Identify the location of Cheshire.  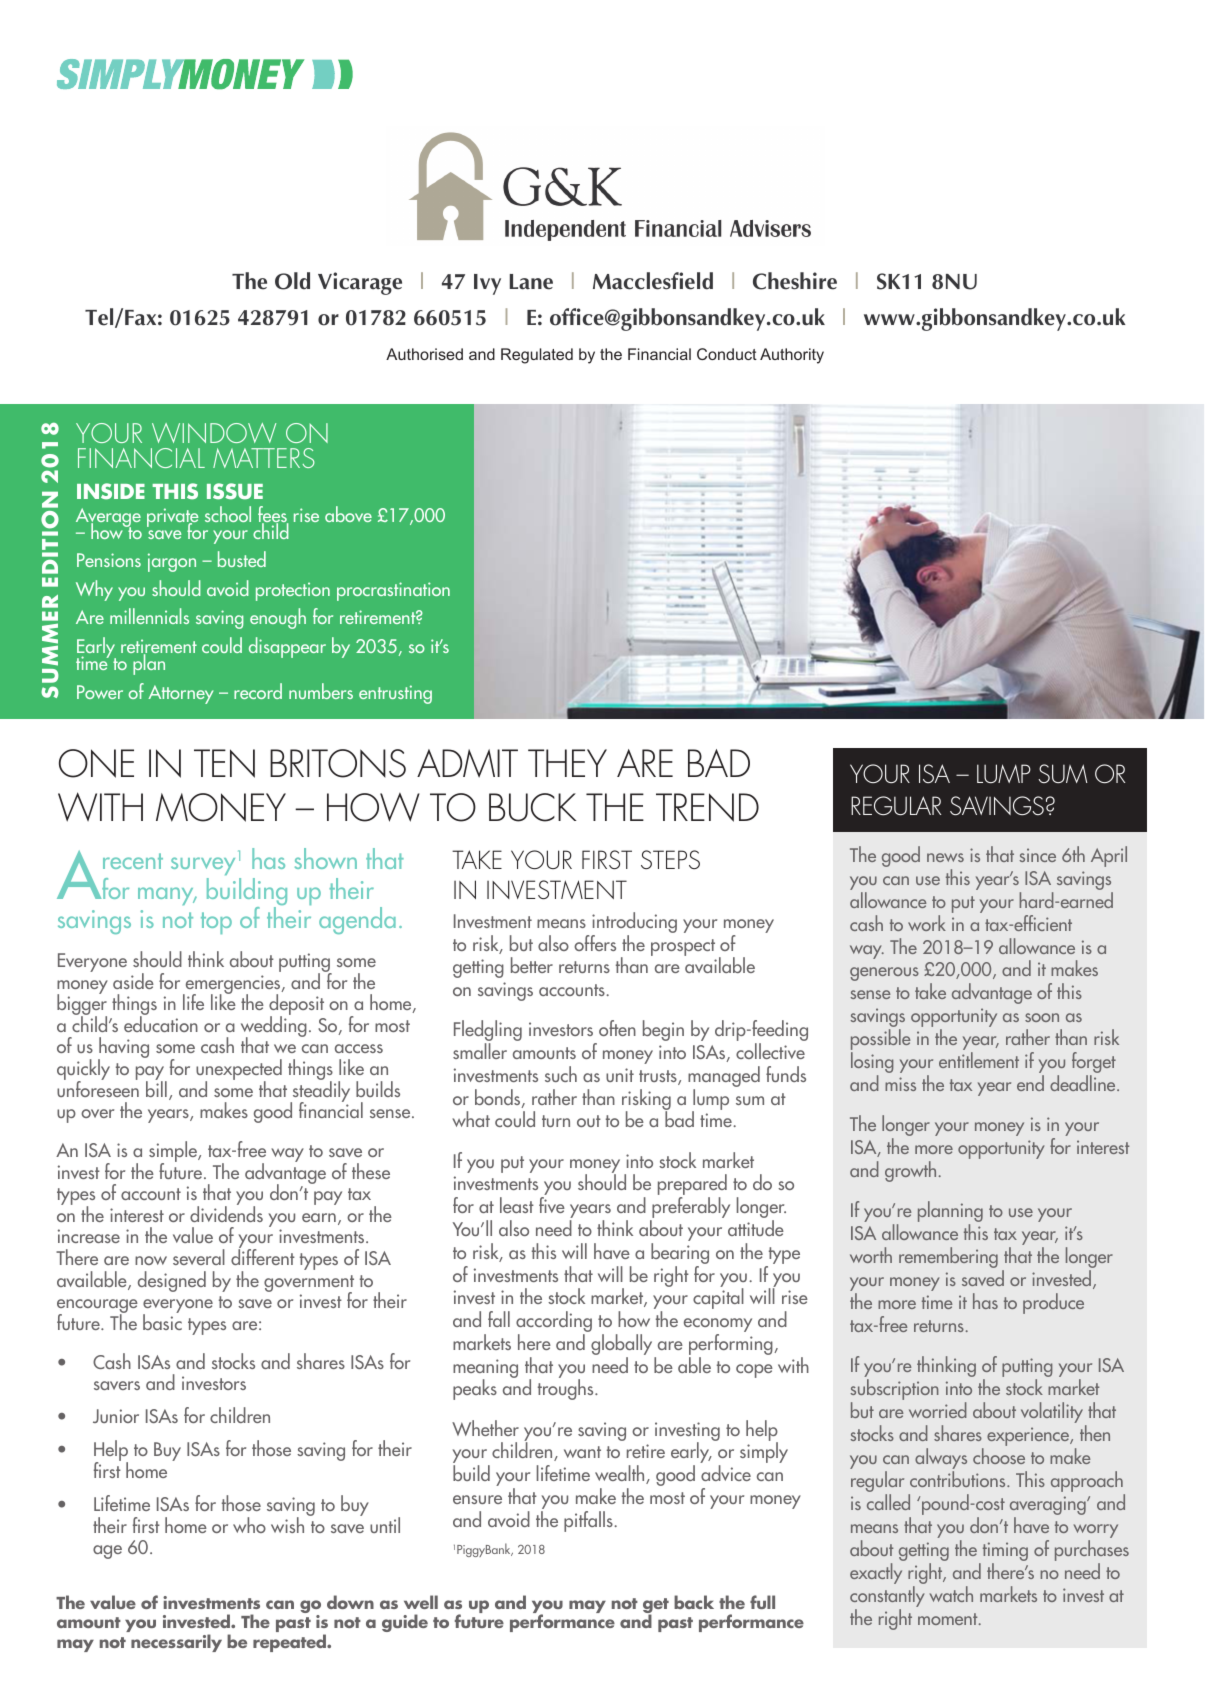
(795, 281).
